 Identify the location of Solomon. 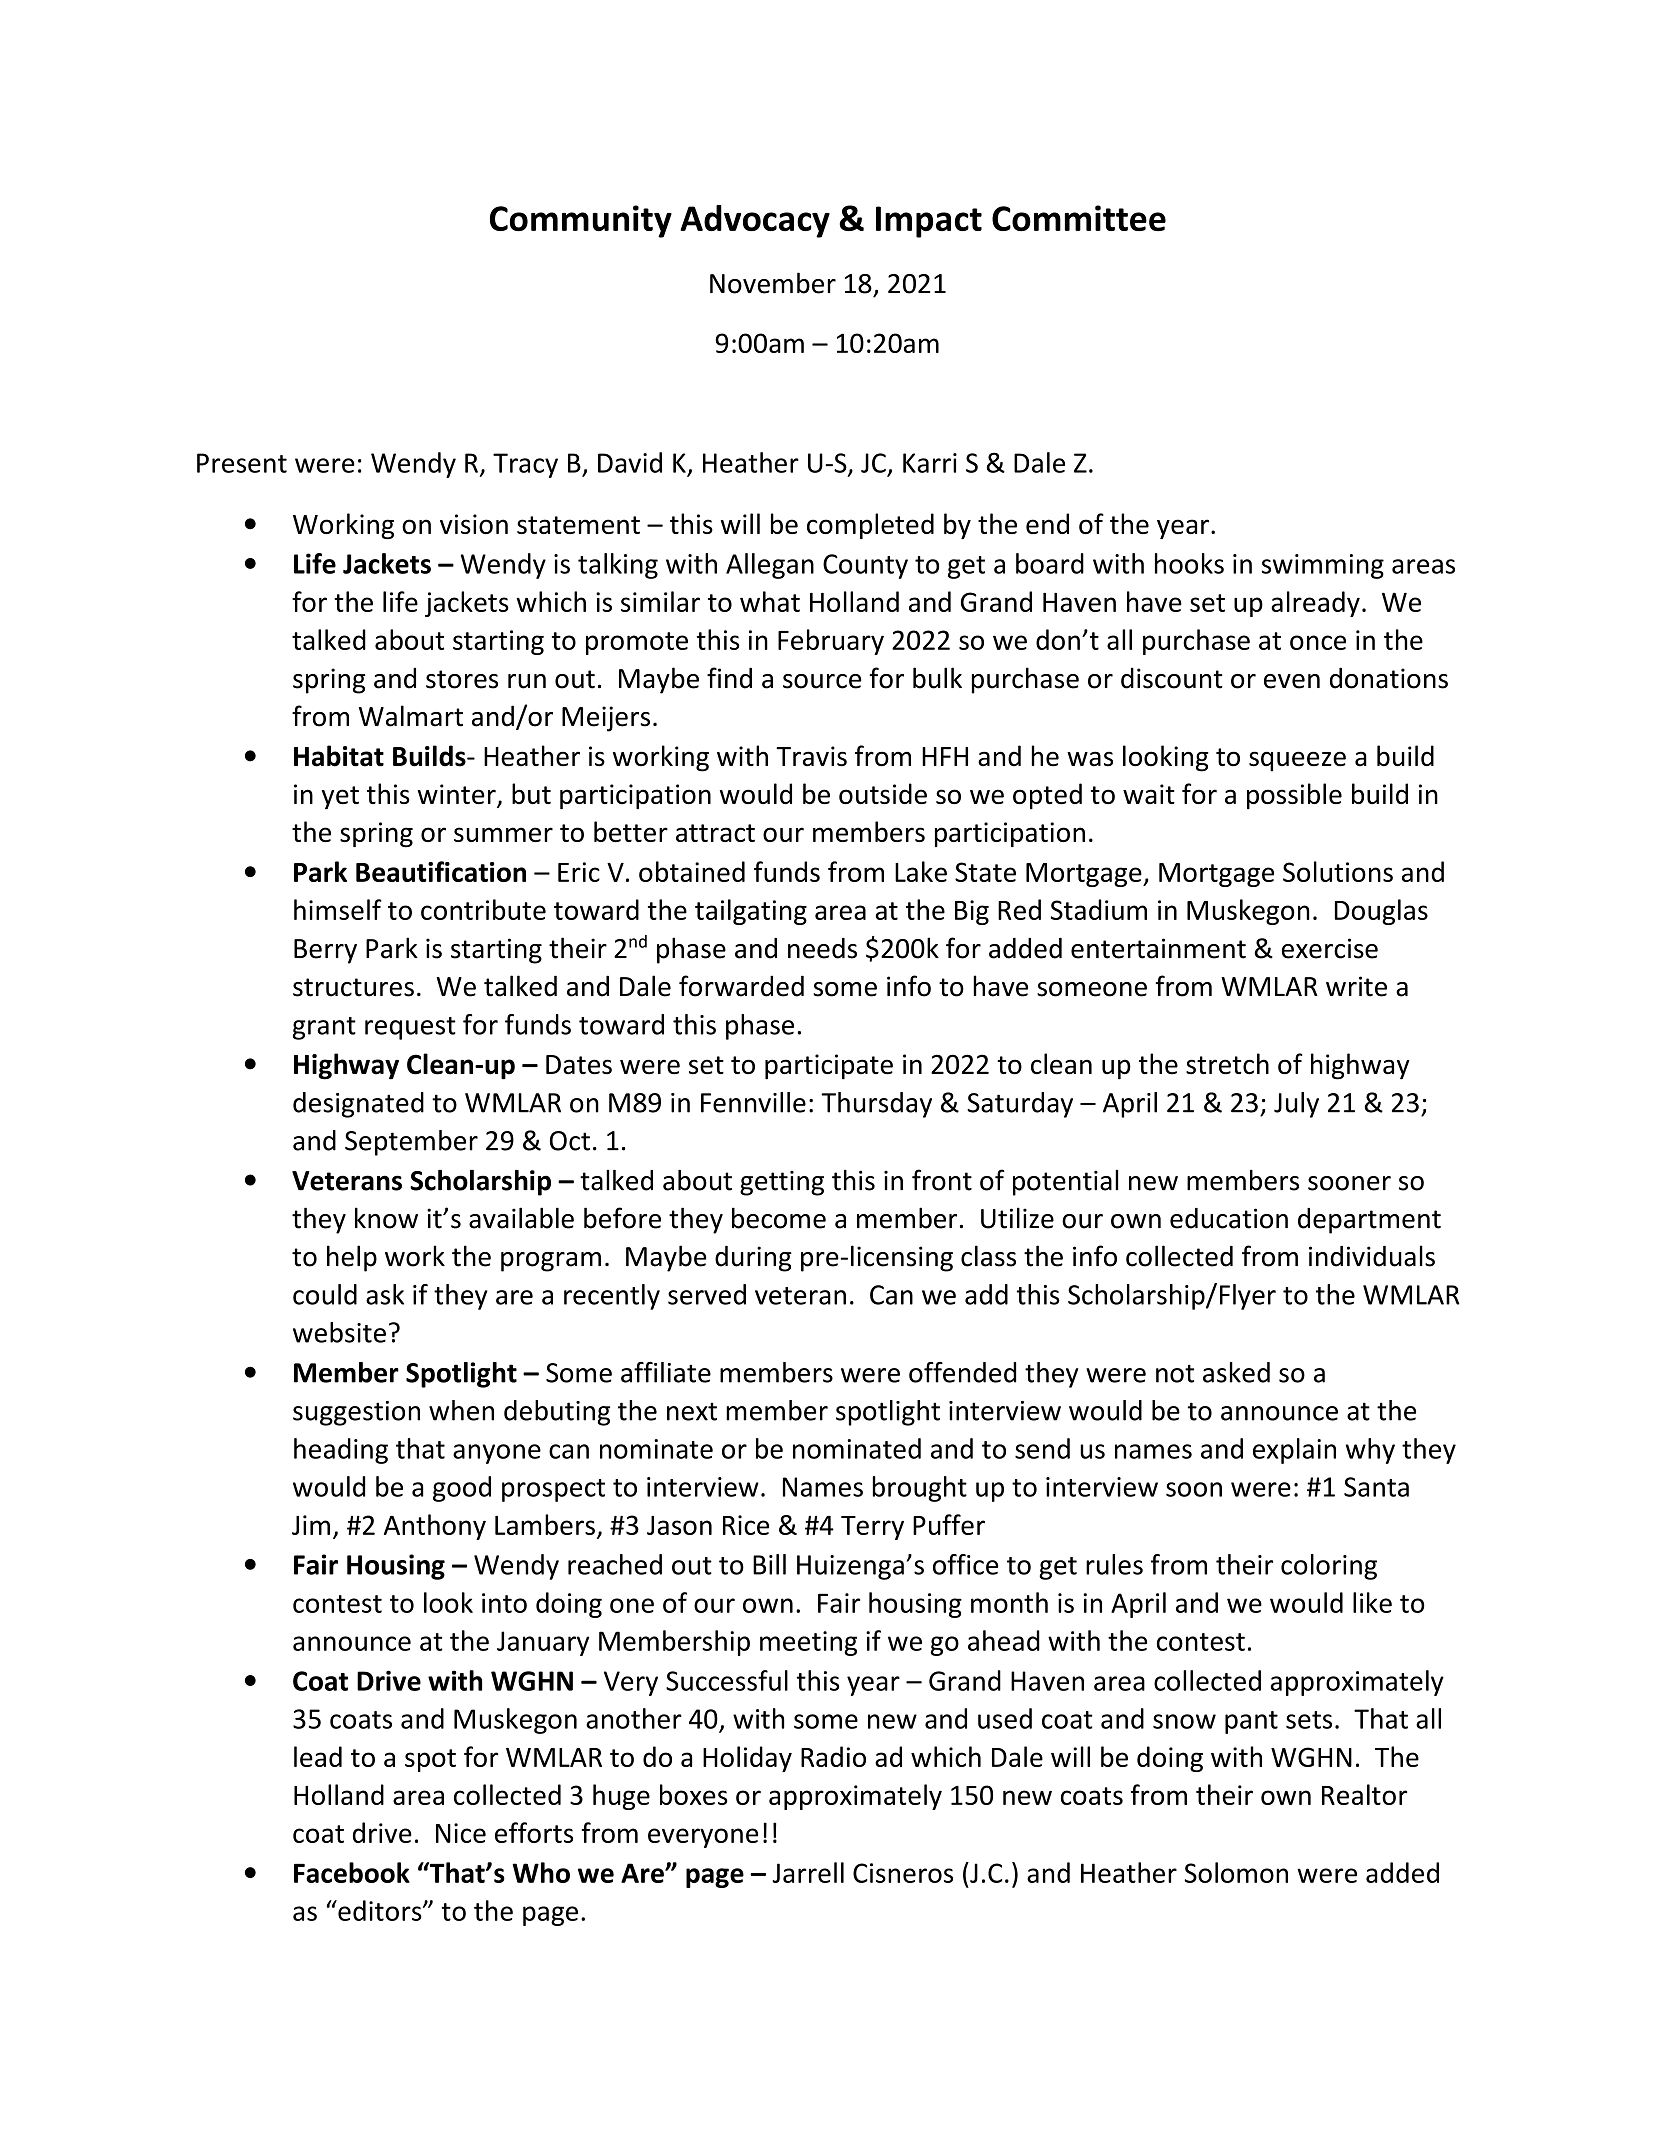
(1236, 1872).
